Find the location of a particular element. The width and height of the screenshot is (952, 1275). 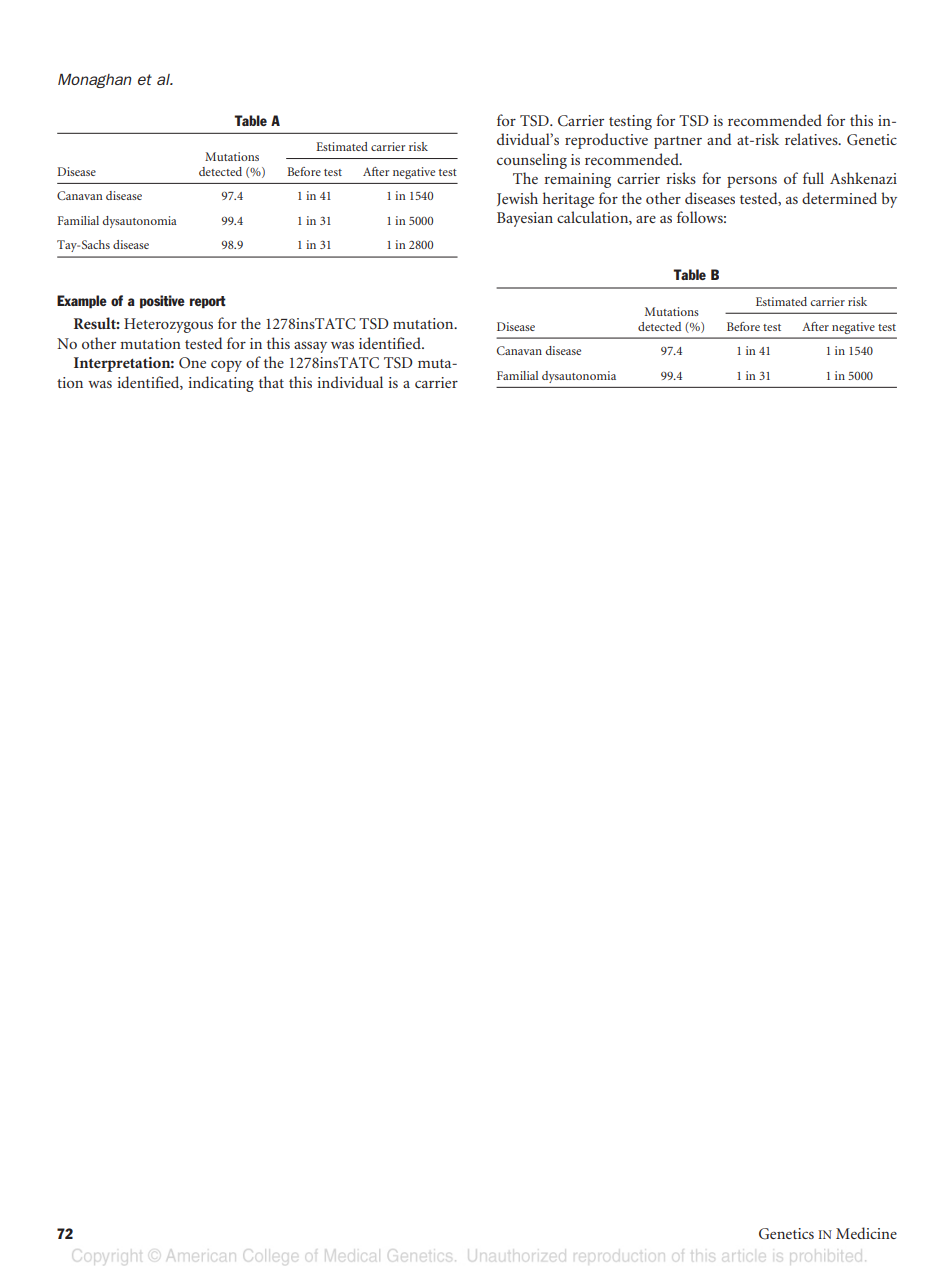

relatives is located at coordinates (812, 139).
